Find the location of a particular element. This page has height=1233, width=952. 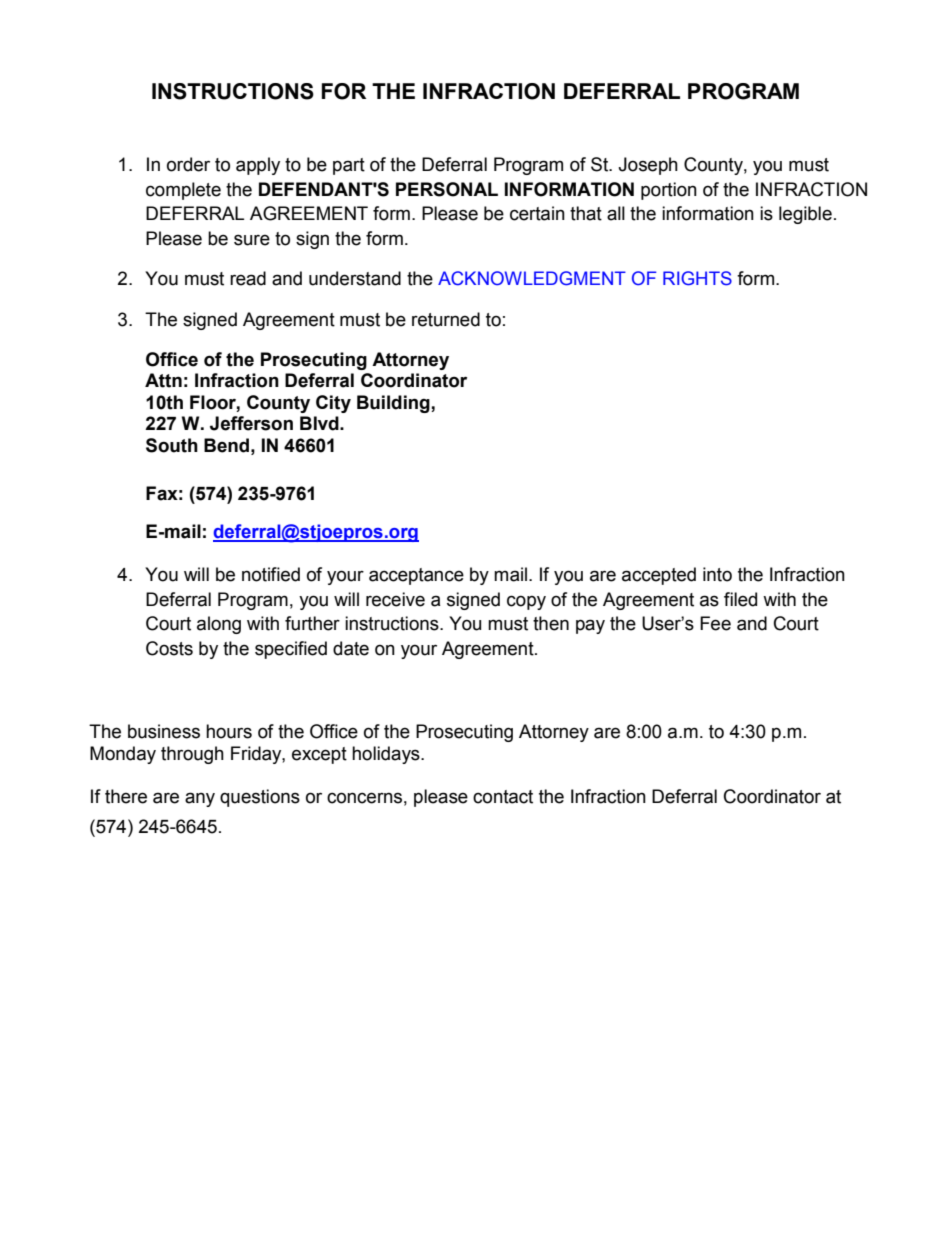

South is located at coordinates (172, 445).
